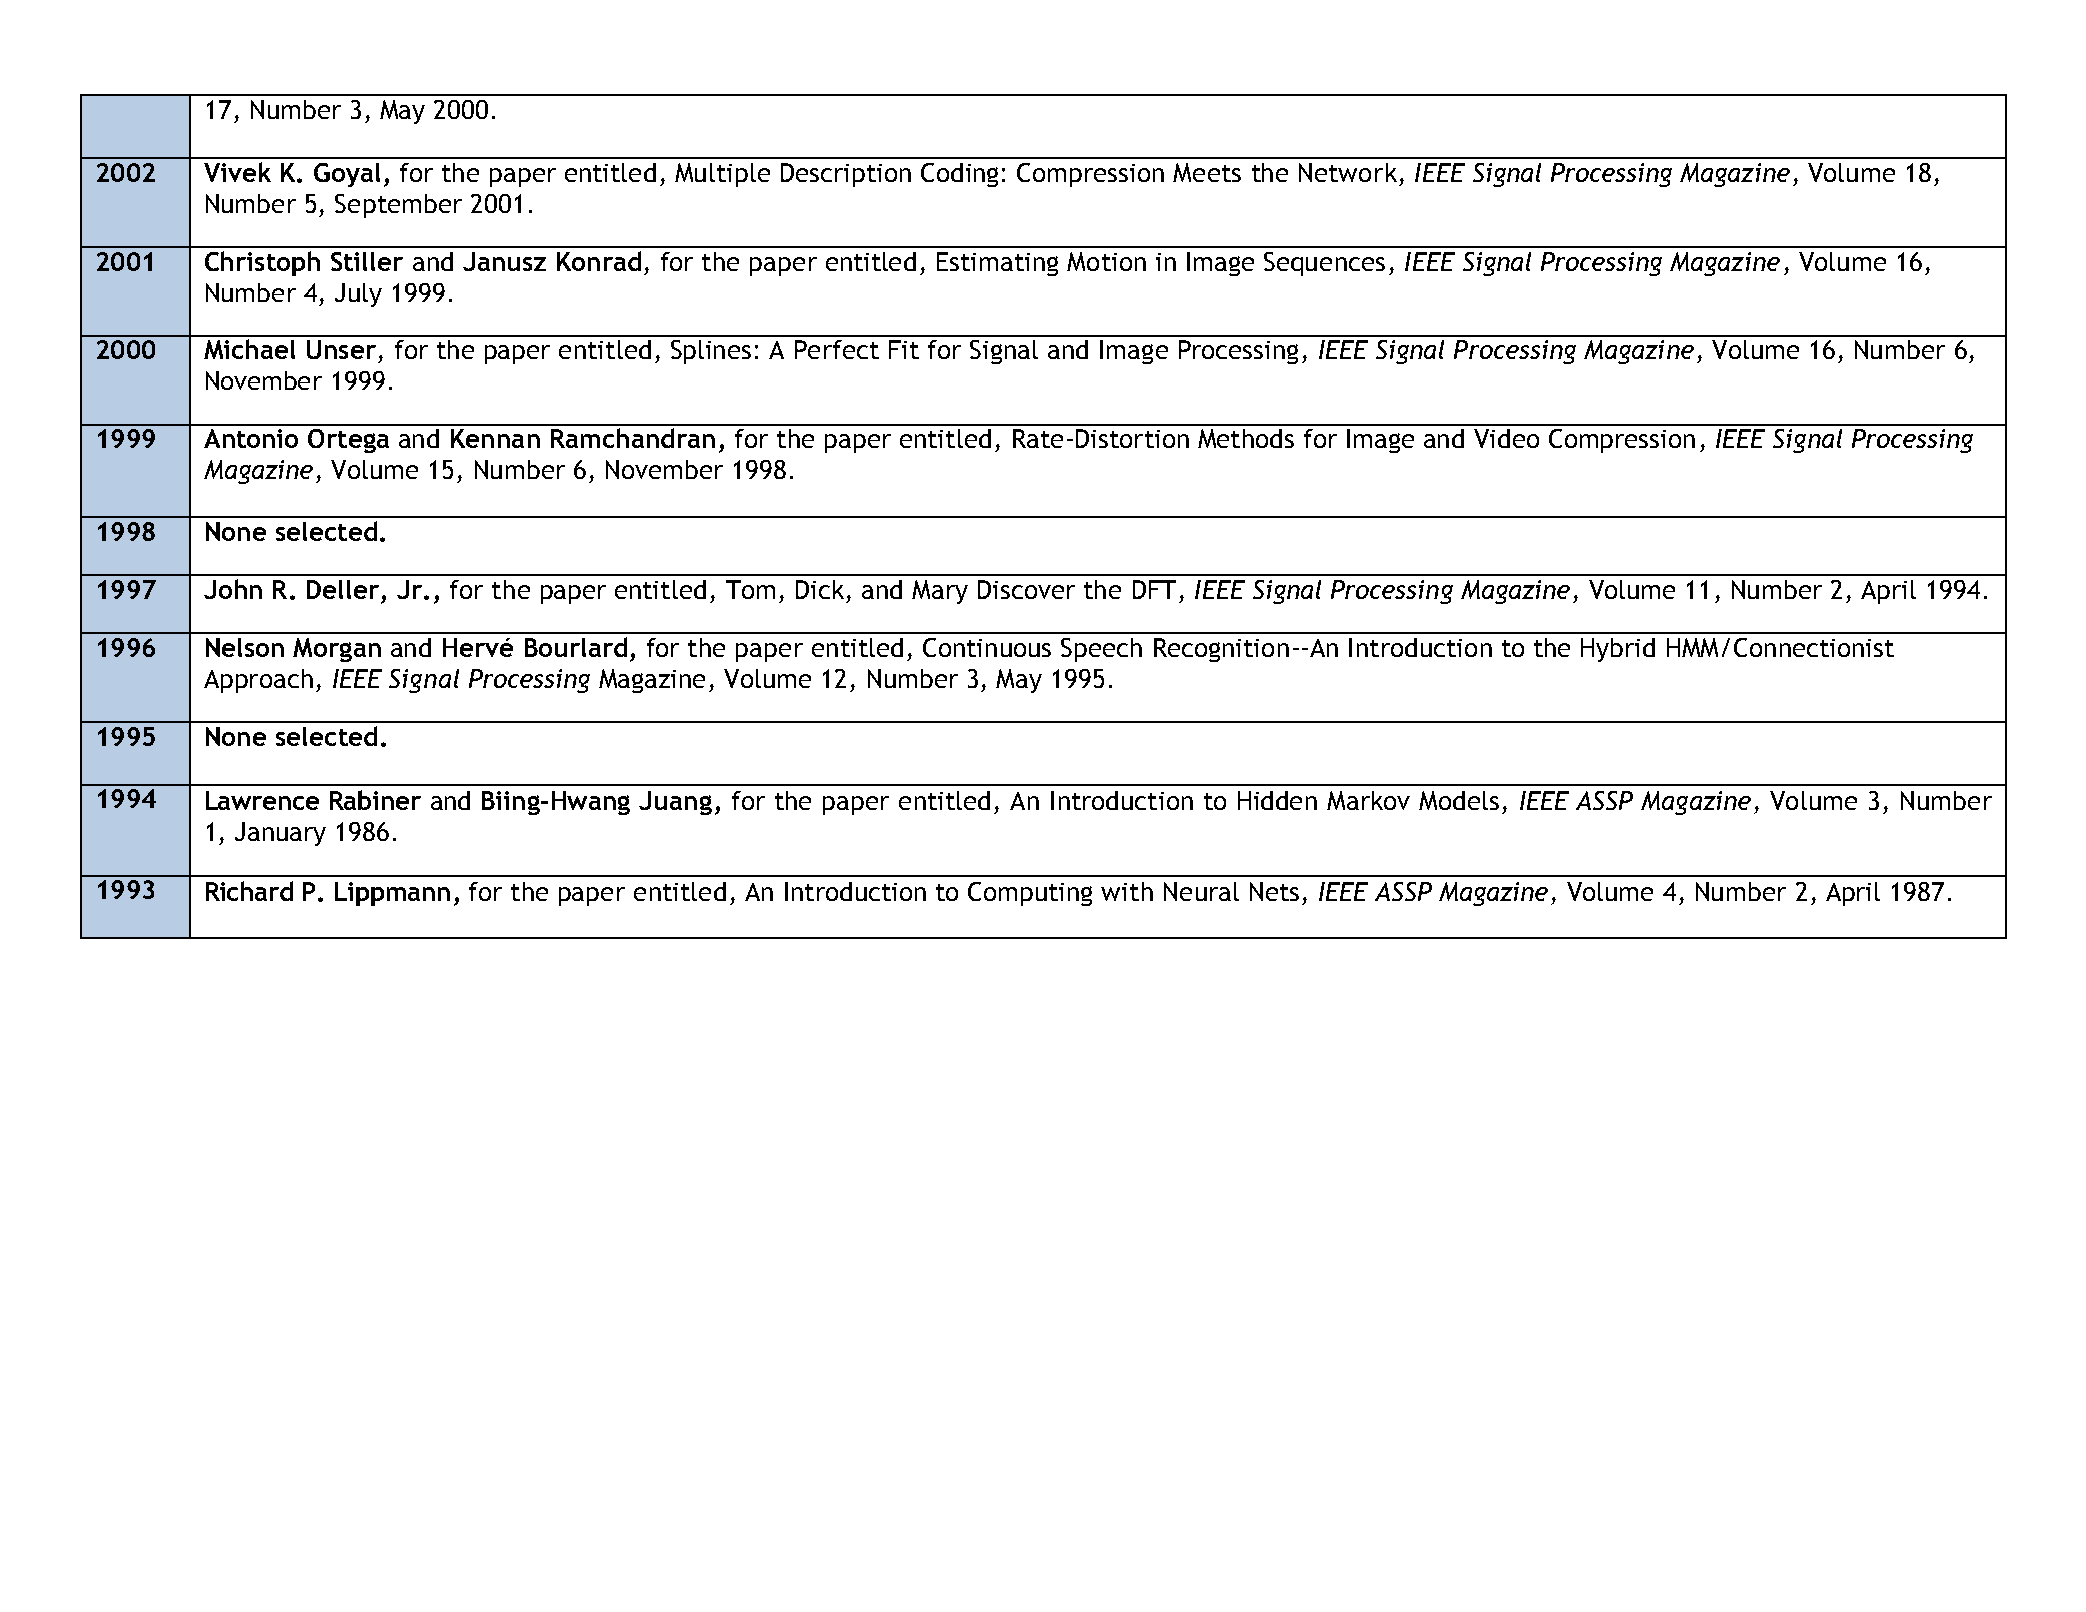  I want to click on Morgan, so click(337, 650).
